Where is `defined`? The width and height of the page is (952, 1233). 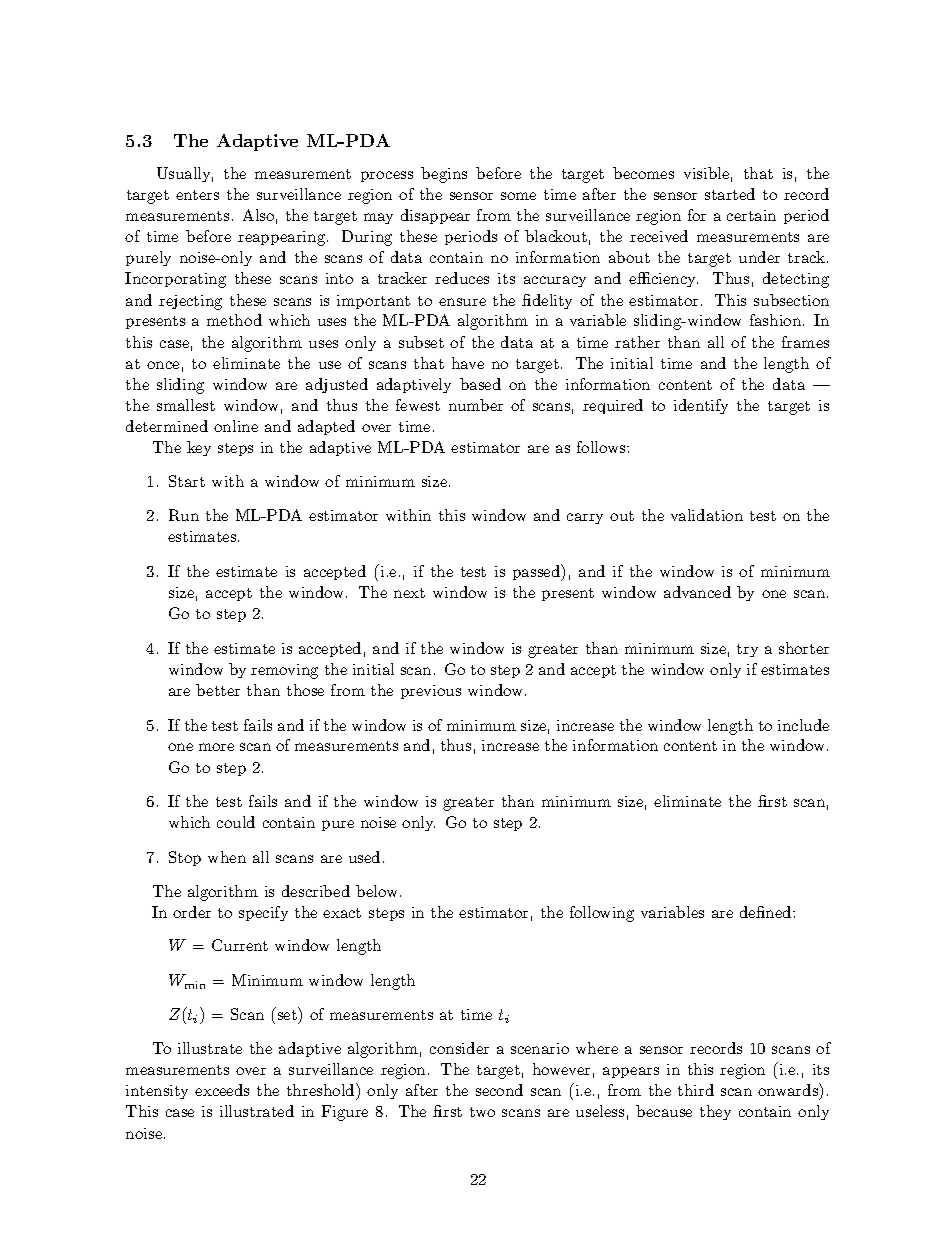 defined is located at coordinates (767, 912).
